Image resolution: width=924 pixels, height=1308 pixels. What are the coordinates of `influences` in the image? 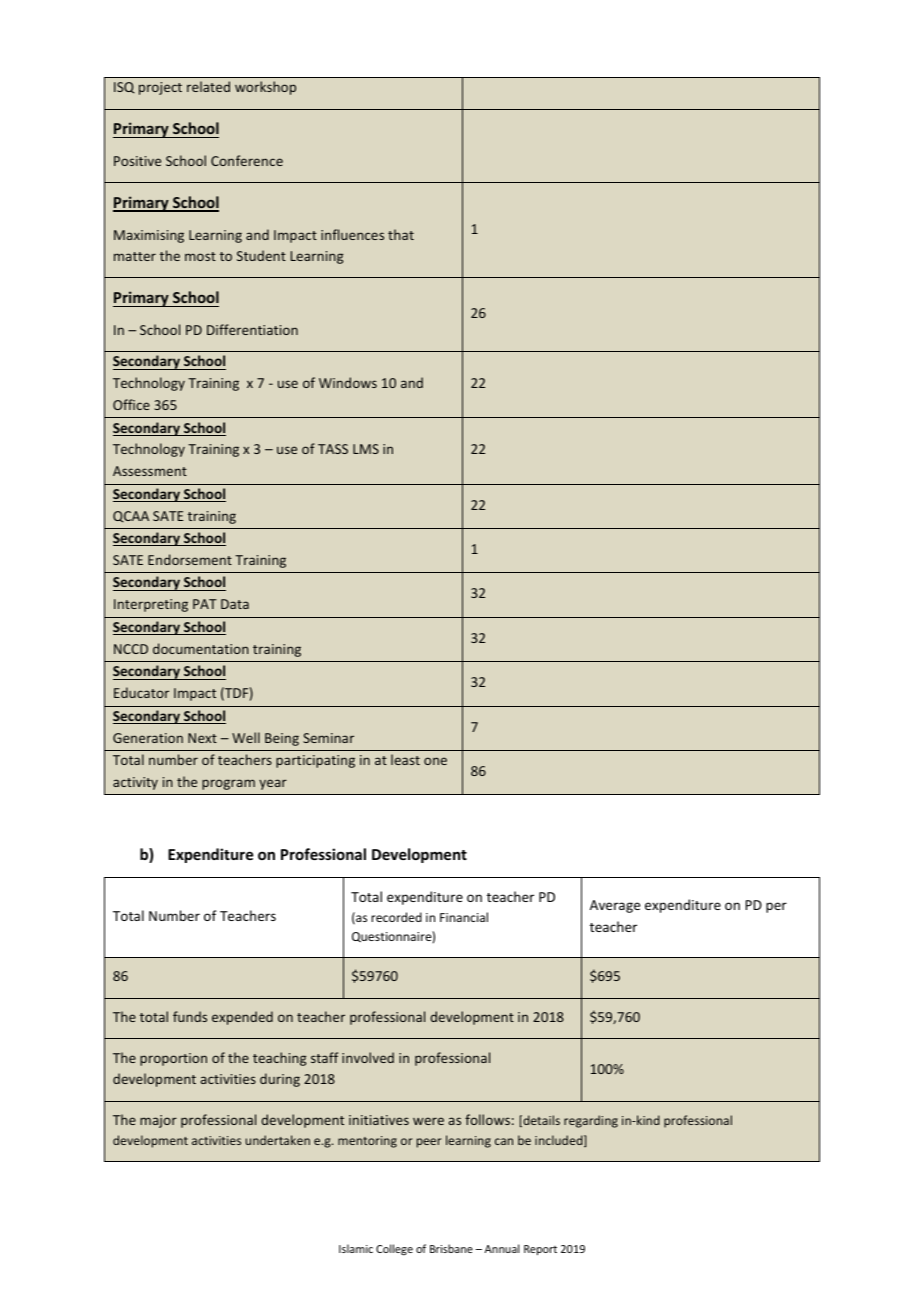 It's located at (352, 234).
